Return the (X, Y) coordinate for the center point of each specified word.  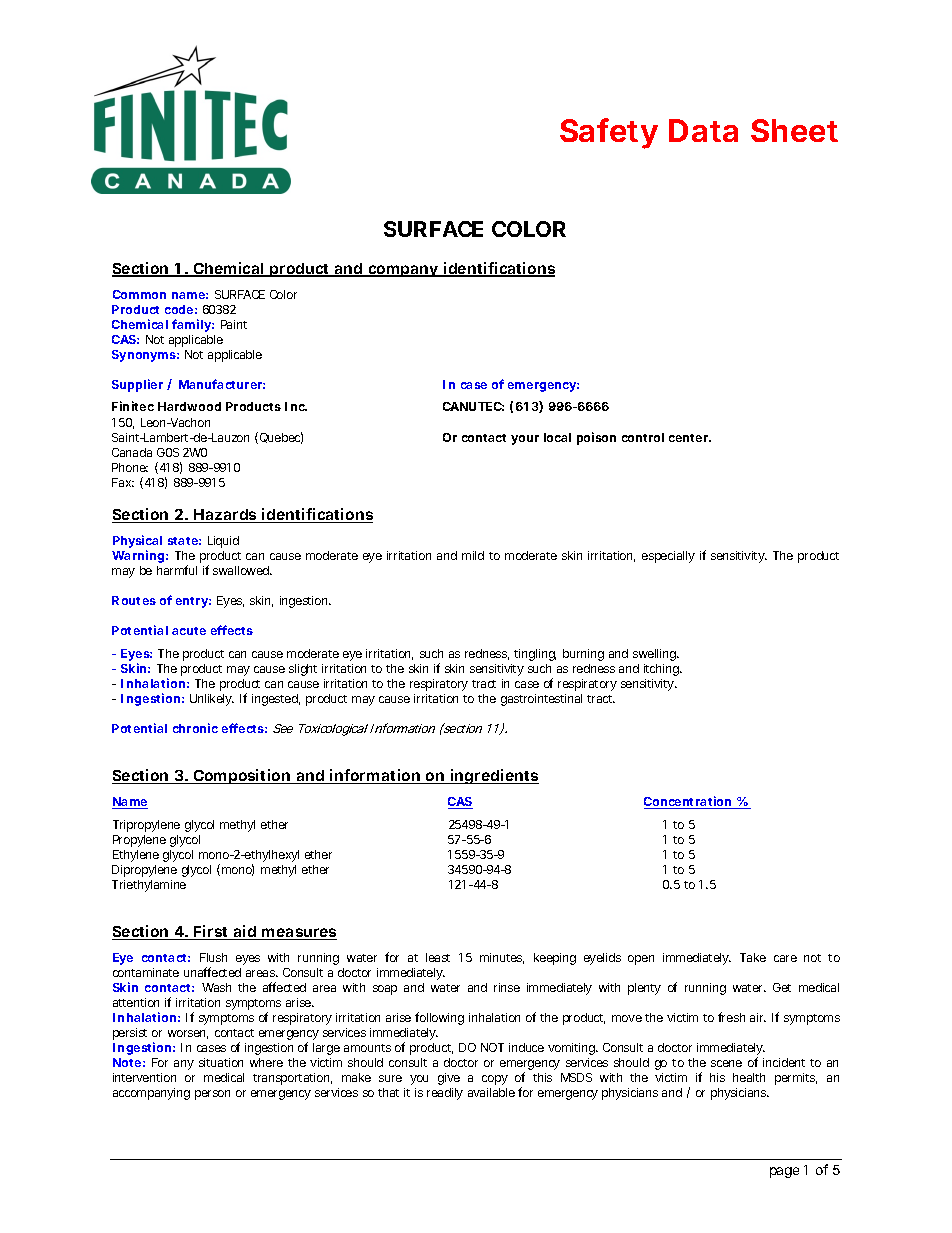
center (690, 438)
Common (139, 294)
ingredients (494, 776)
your (525, 440)
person (212, 1095)
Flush (213, 957)
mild (473, 555)
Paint (234, 324)
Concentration (688, 802)
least (438, 957)
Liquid (223, 542)
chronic (195, 728)
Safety (609, 133)
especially (668, 557)
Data (703, 130)
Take (753, 957)
